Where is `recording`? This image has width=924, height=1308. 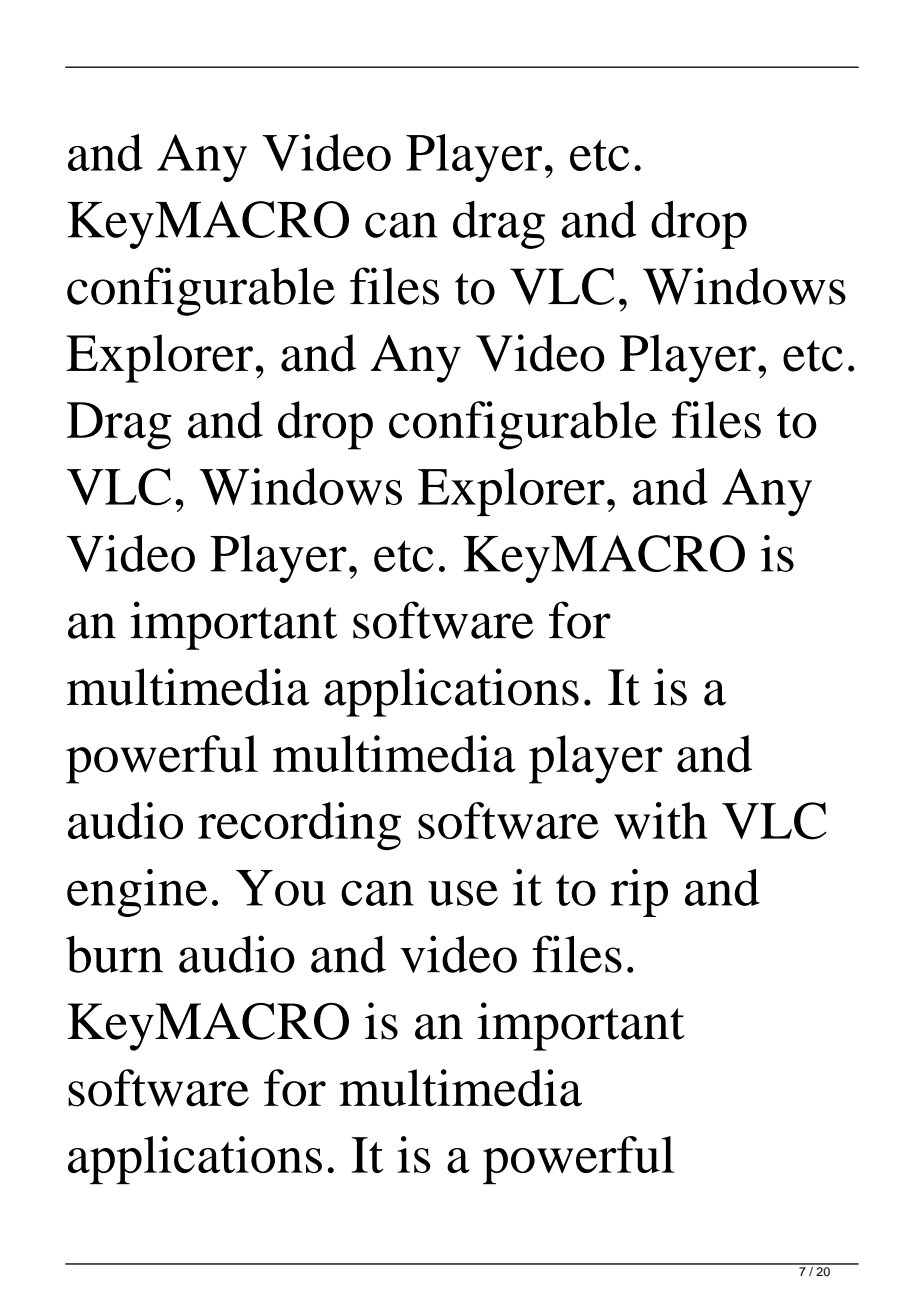
recording is located at coordinates (299, 826).
